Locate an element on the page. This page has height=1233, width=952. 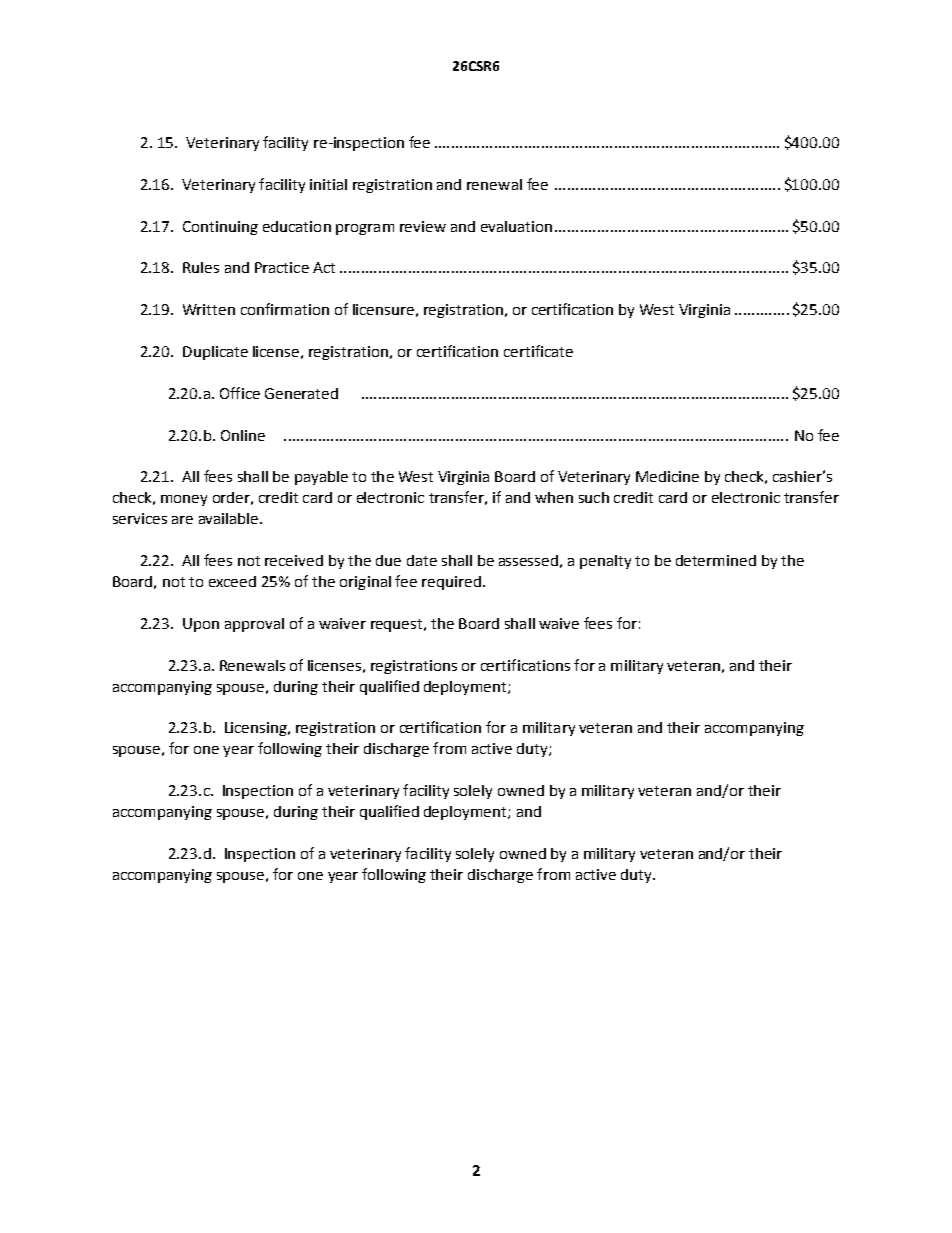
required is located at coordinates (451, 583).
